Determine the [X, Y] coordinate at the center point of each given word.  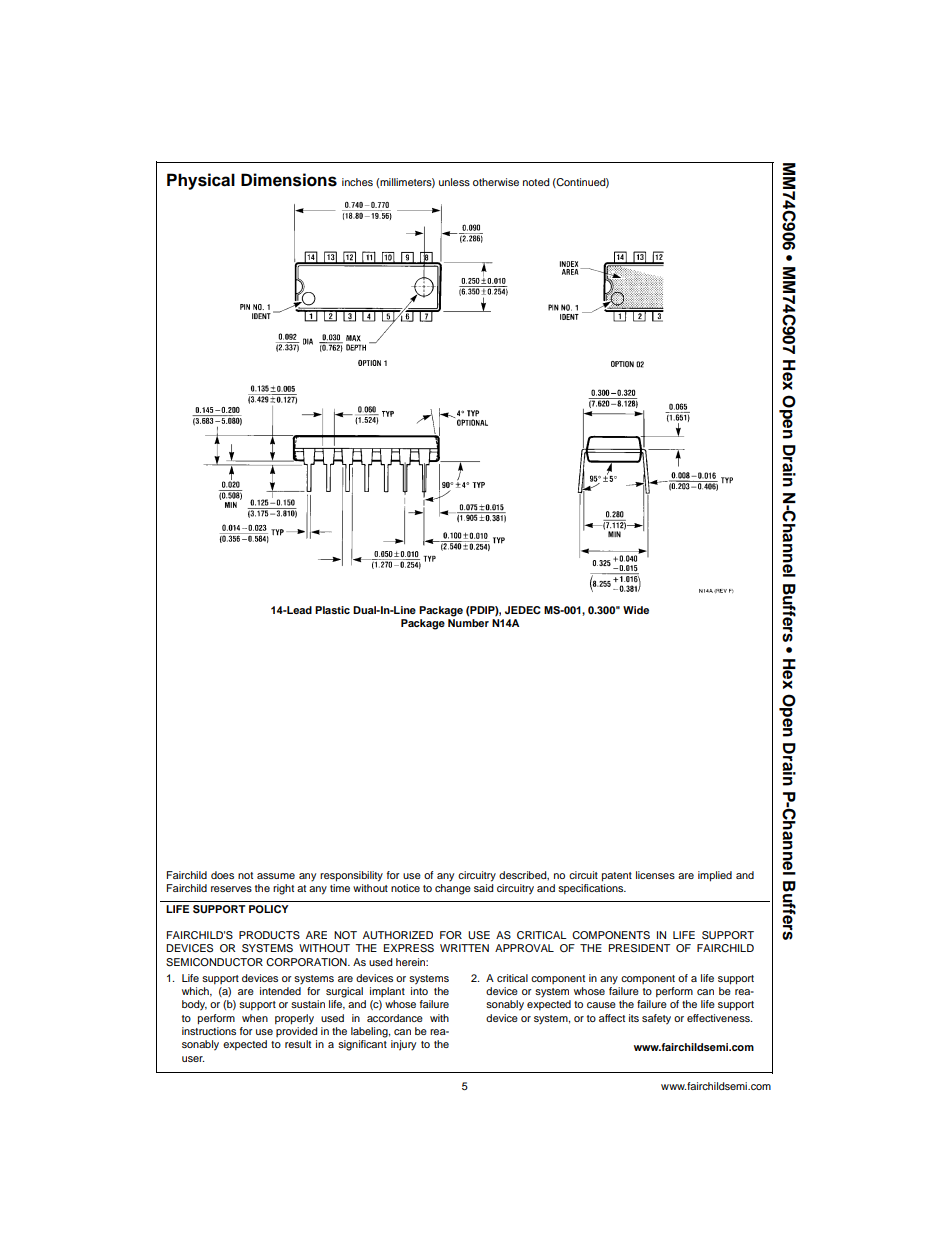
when [255, 1018]
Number [468, 623]
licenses [655, 875]
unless [454, 182]
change [453, 889]
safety [656, 1019]
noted [536, 182]
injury [403, 1045]
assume [276, 876]
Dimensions [289, 180]
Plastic [332, 610]
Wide [636, 610]
